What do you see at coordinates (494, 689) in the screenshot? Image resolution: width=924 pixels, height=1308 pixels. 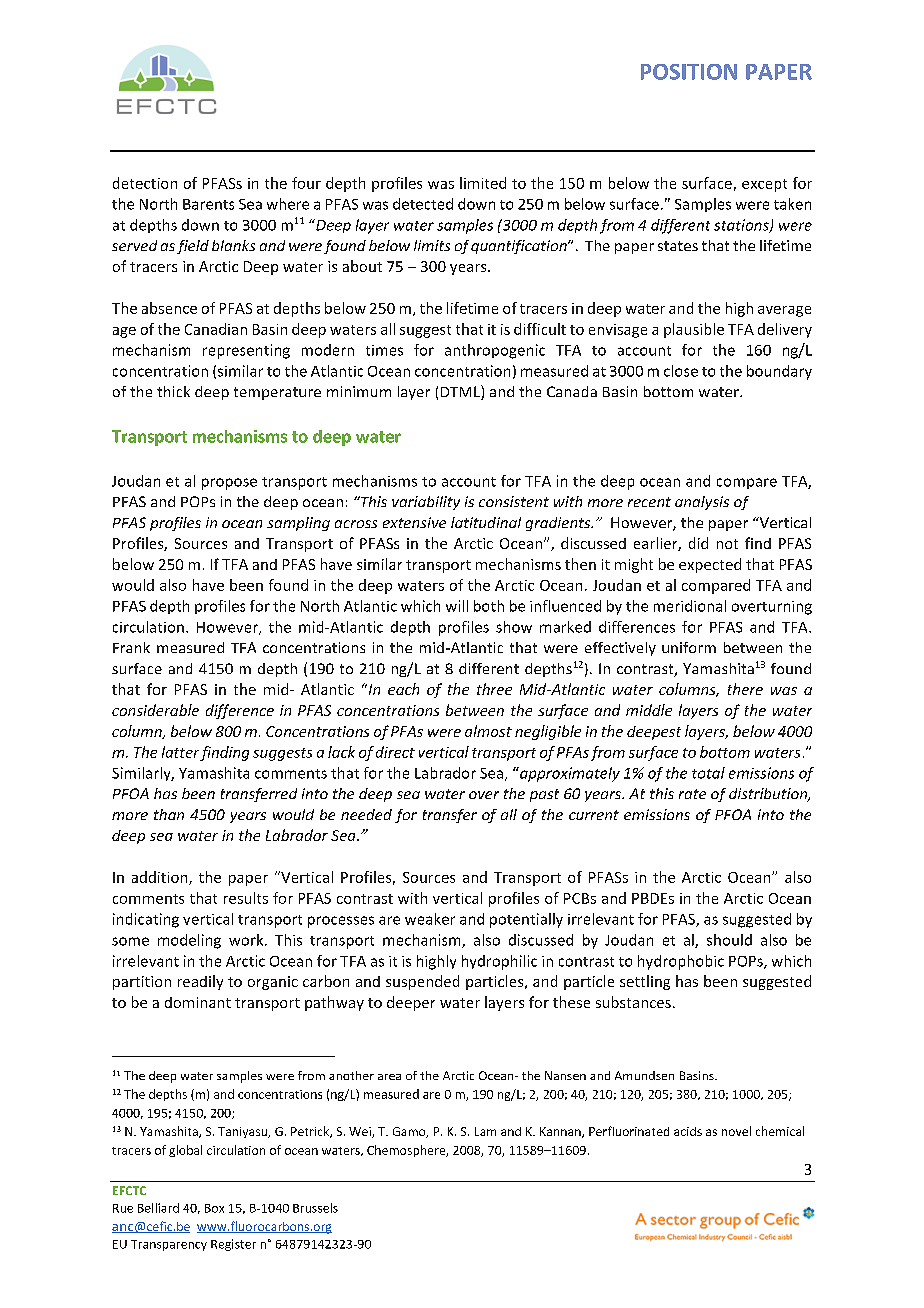 I see `three` at bounding box center [494, 689].
